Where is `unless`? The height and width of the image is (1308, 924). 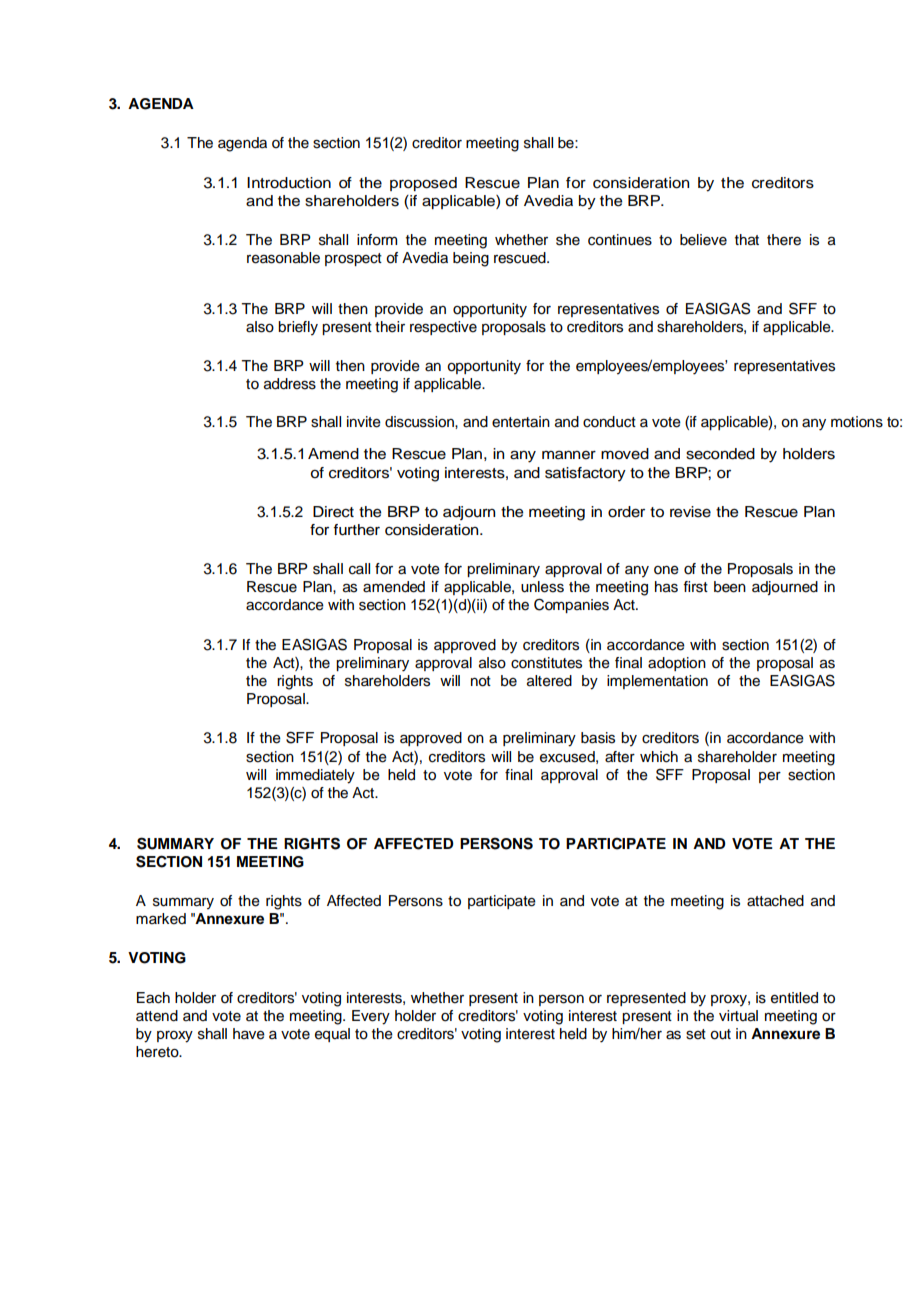 unless is located at coordinates (542, 587).
